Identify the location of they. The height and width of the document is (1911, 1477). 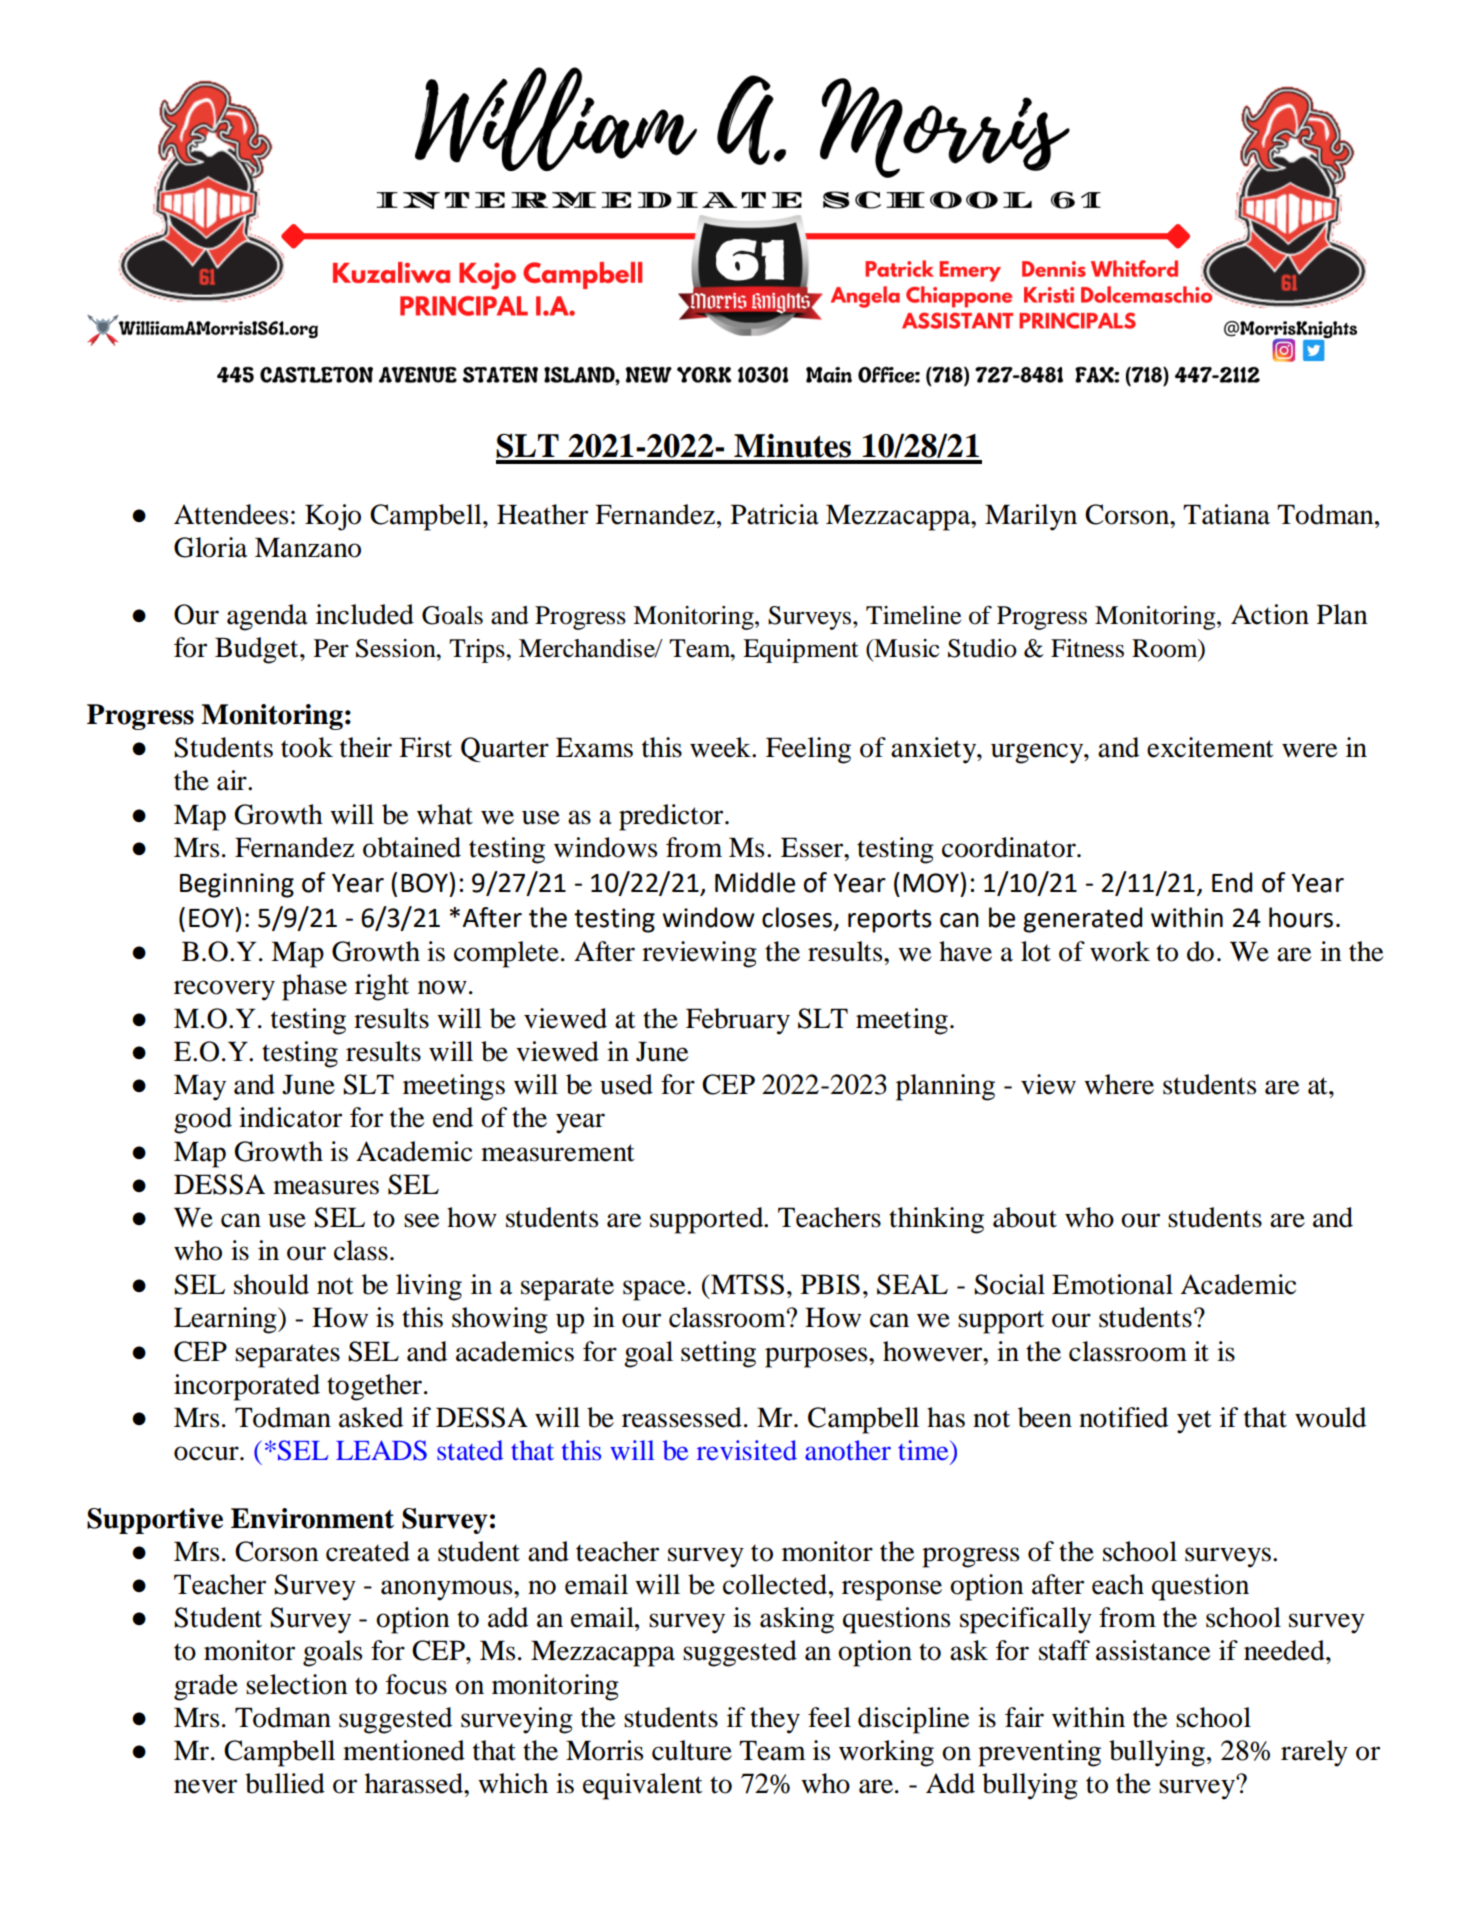
(775, 1720).
